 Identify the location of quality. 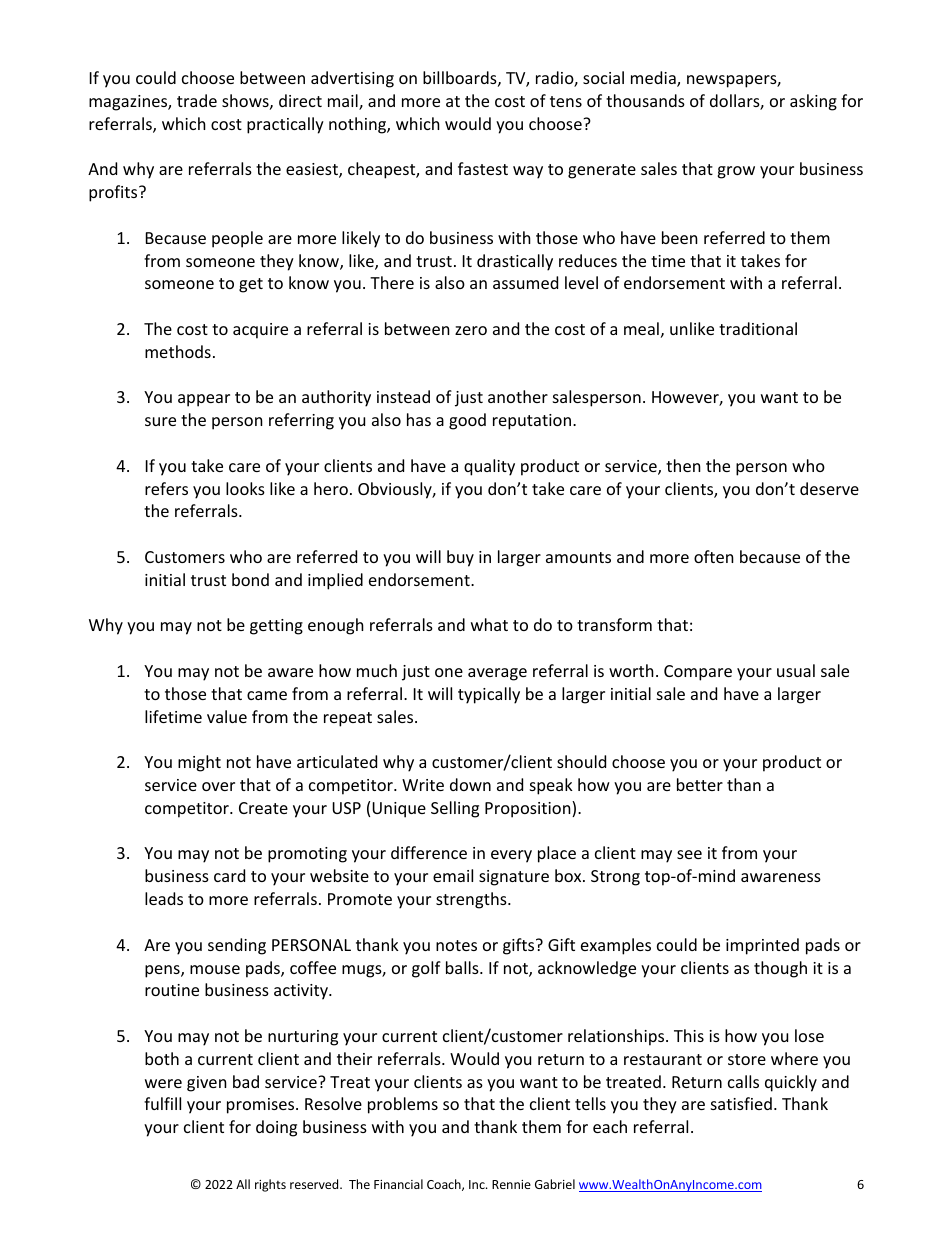
(489, 467).
